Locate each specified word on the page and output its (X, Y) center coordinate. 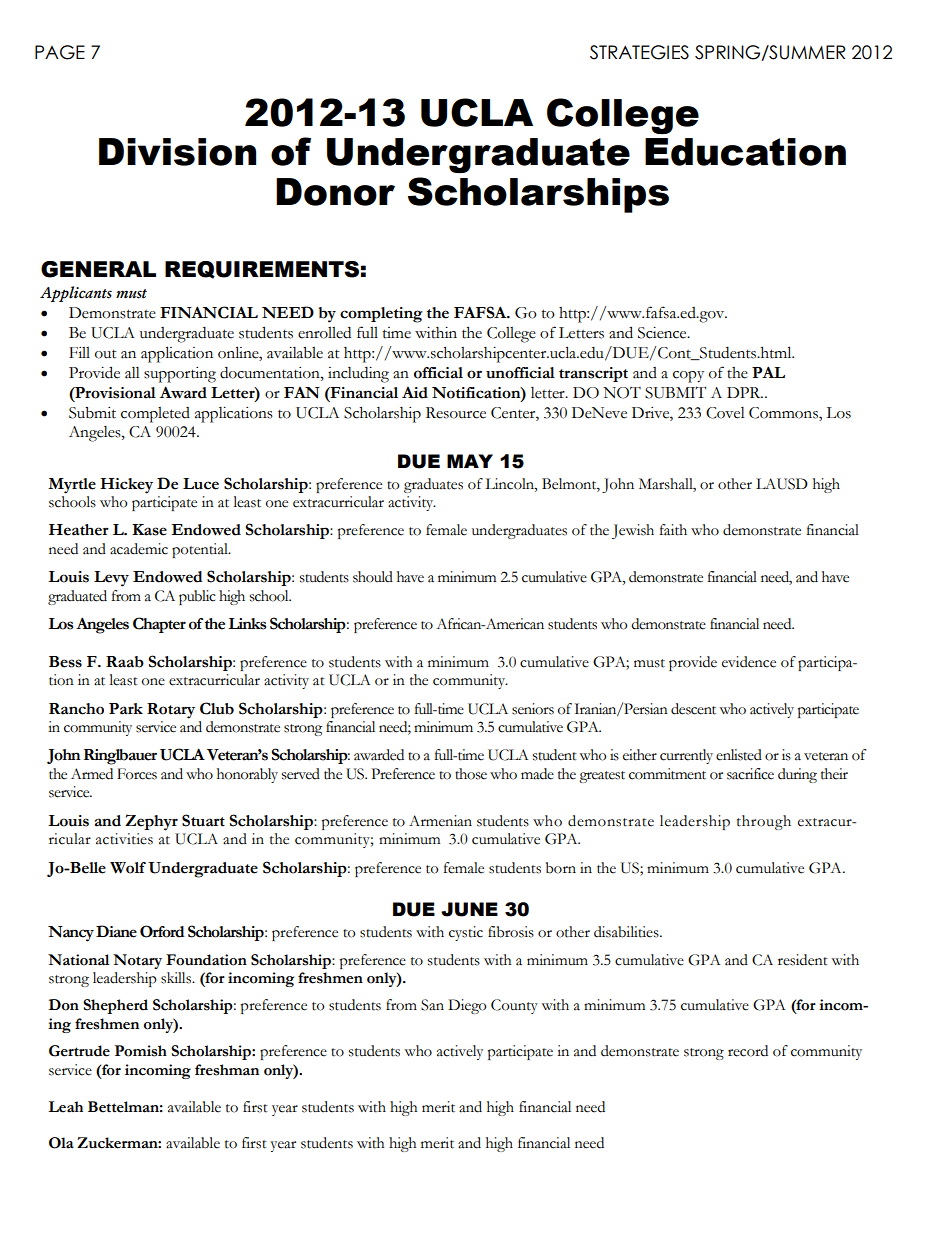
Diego (467, 1006)
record (748, 1051)
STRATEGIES (639, 52)
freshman (227, 1070)
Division (177, 152)
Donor (335, 192)
